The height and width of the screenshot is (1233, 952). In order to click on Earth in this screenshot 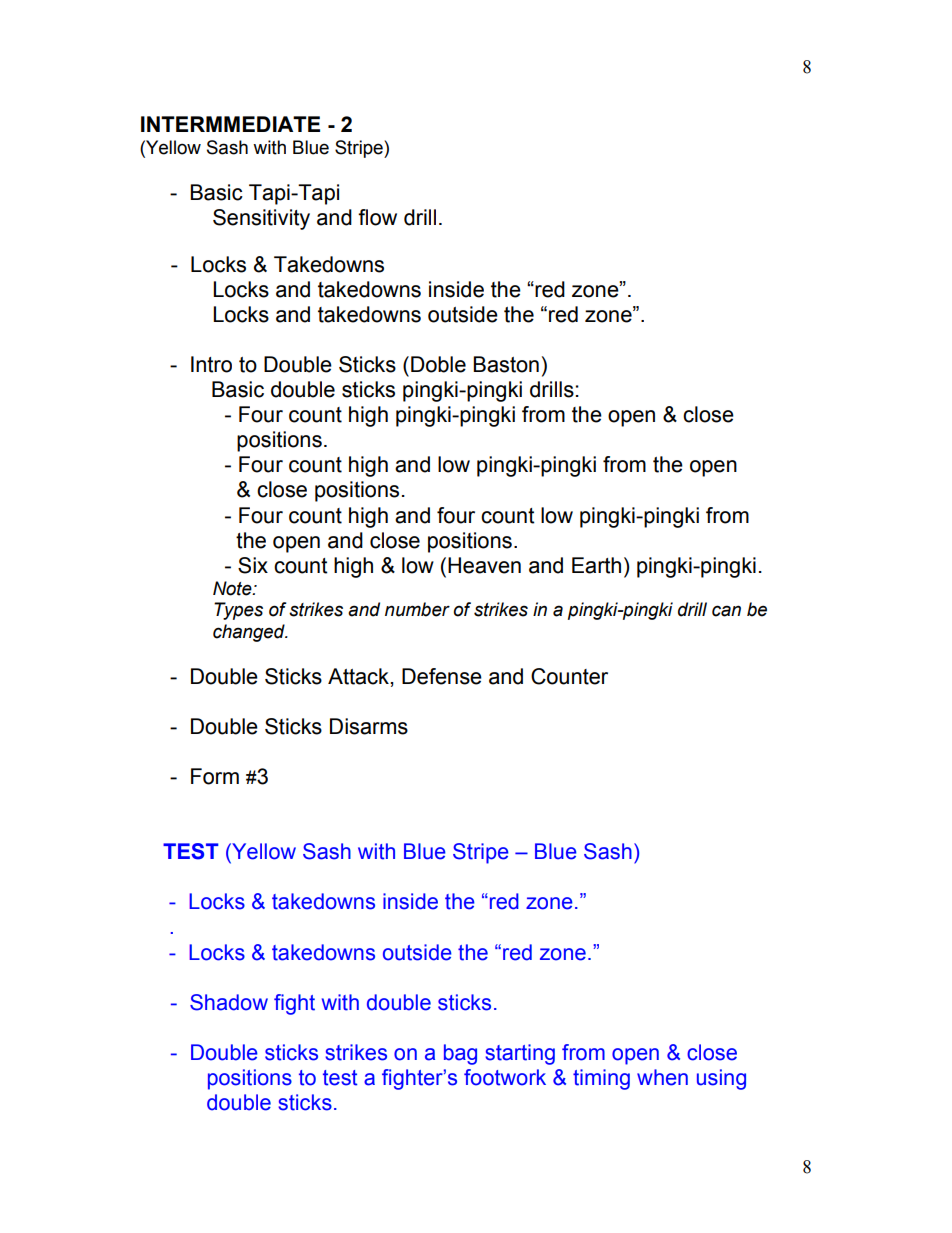, I will do `click(596, 565)`.
